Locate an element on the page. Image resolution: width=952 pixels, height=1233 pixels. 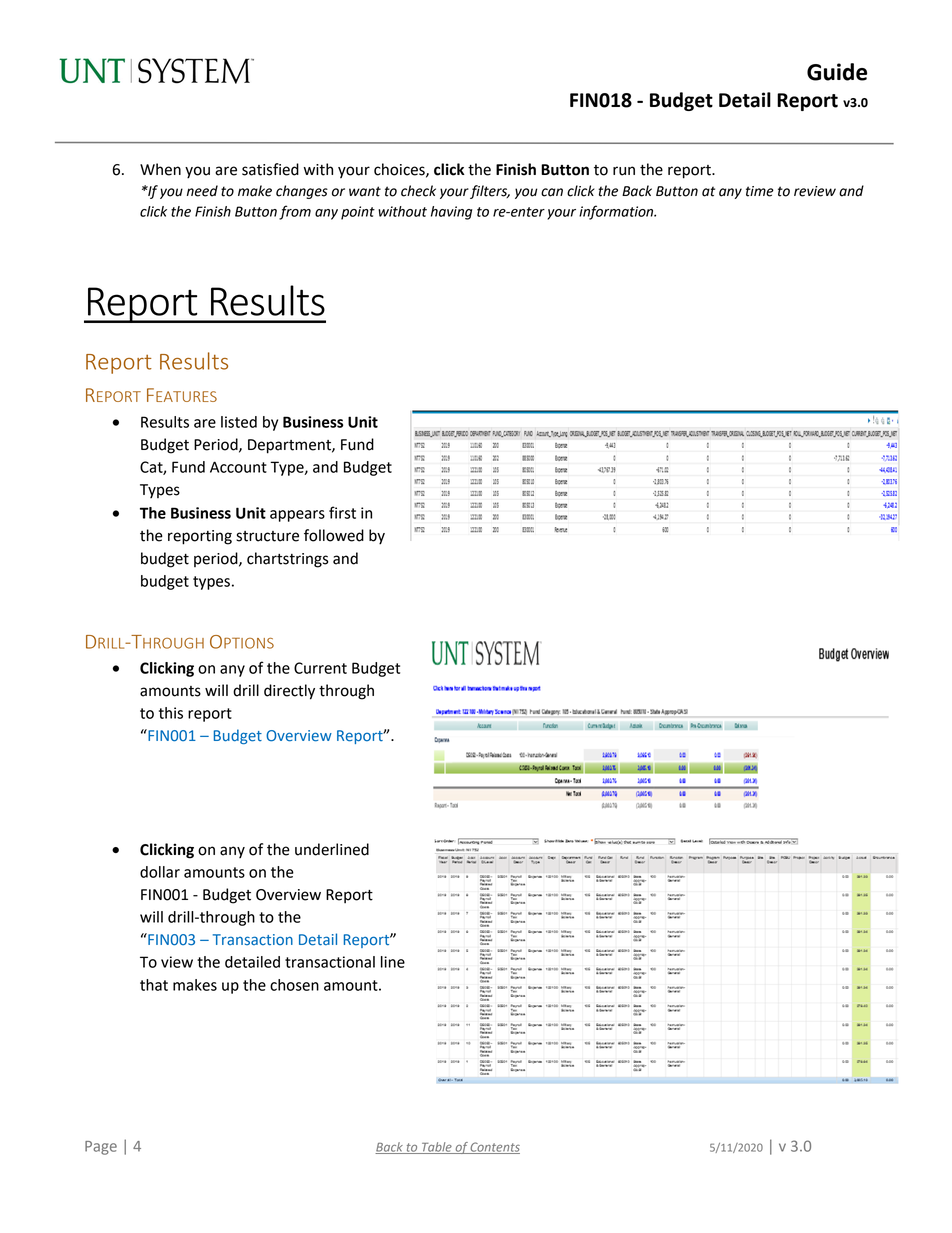
When is located at coordinates (160, 169).
